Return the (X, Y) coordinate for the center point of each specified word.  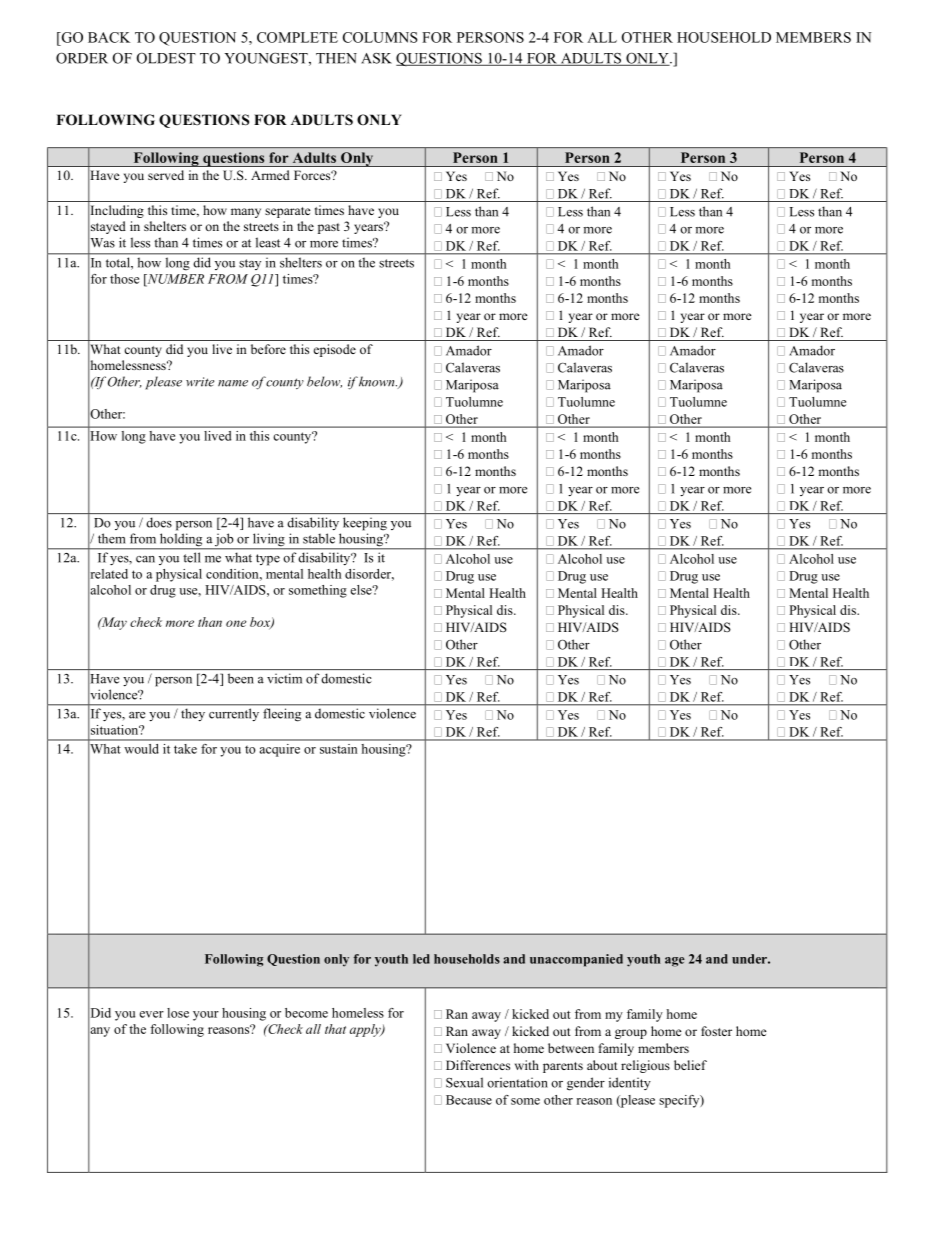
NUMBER (174, 280)
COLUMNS (380, 37)
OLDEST (166, 58)
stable (319, 538)
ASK (376, 58)
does (159, 522)
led (421, 959)
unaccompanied (576, 960)
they (193, 715)
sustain (338, 749)
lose (178, 1013)
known (378, 381)
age (675, 962)
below (324, 382)
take (185, 749)
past (329, 228)
